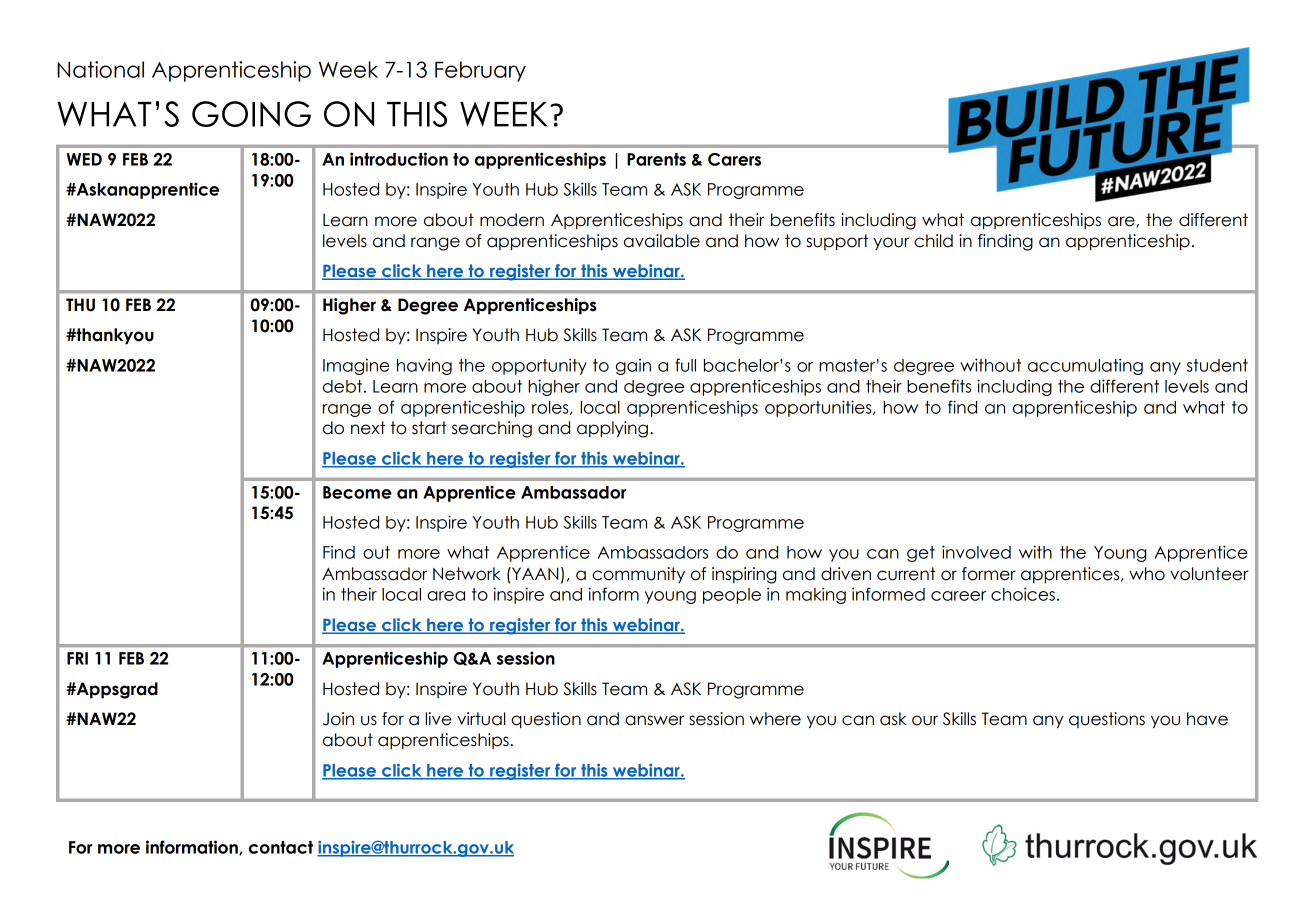 This page has height=924, width=1307. I want to click on February, so click(480, 71).
